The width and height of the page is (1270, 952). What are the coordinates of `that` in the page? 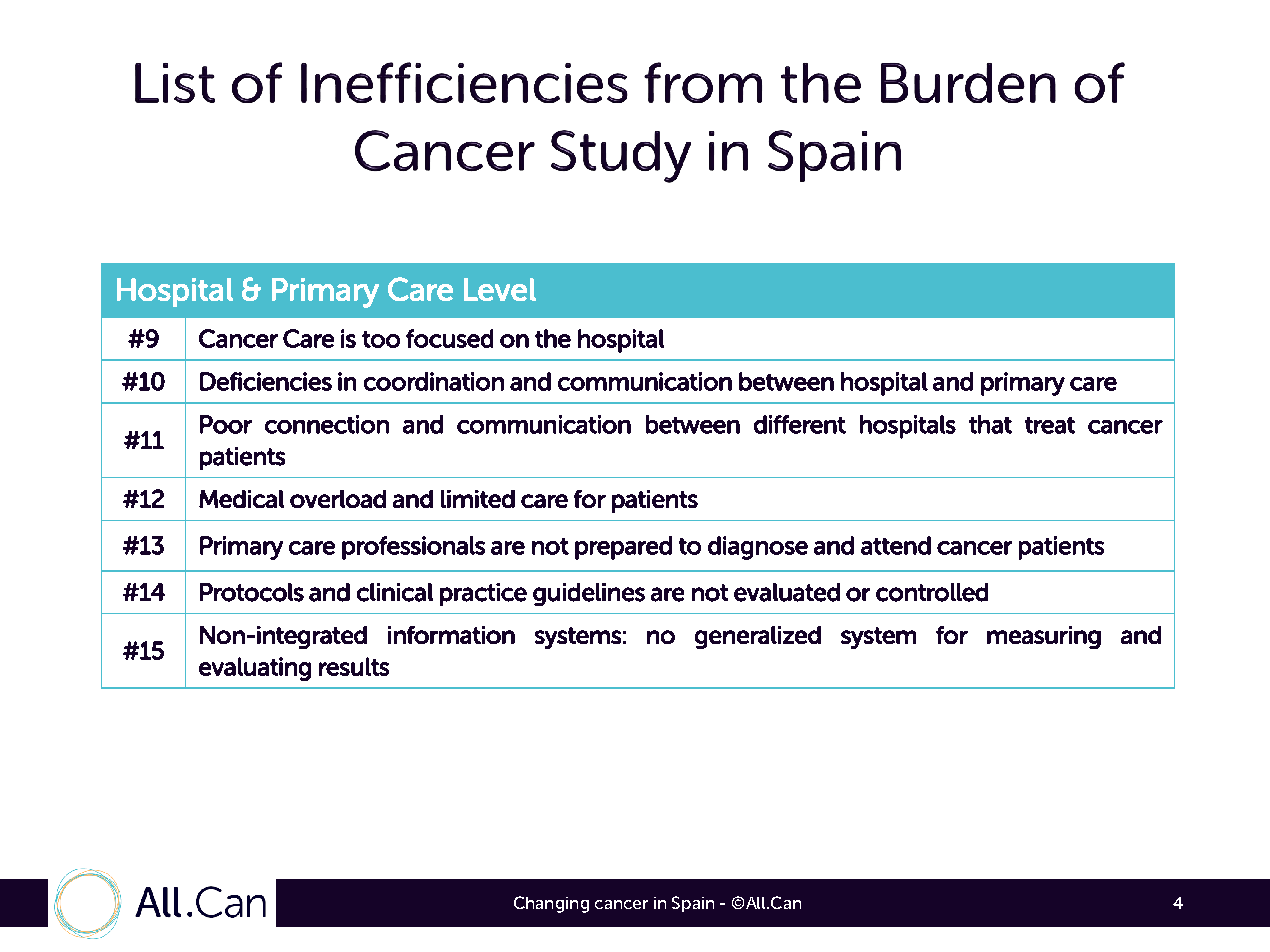 It's located at (990, 424).
